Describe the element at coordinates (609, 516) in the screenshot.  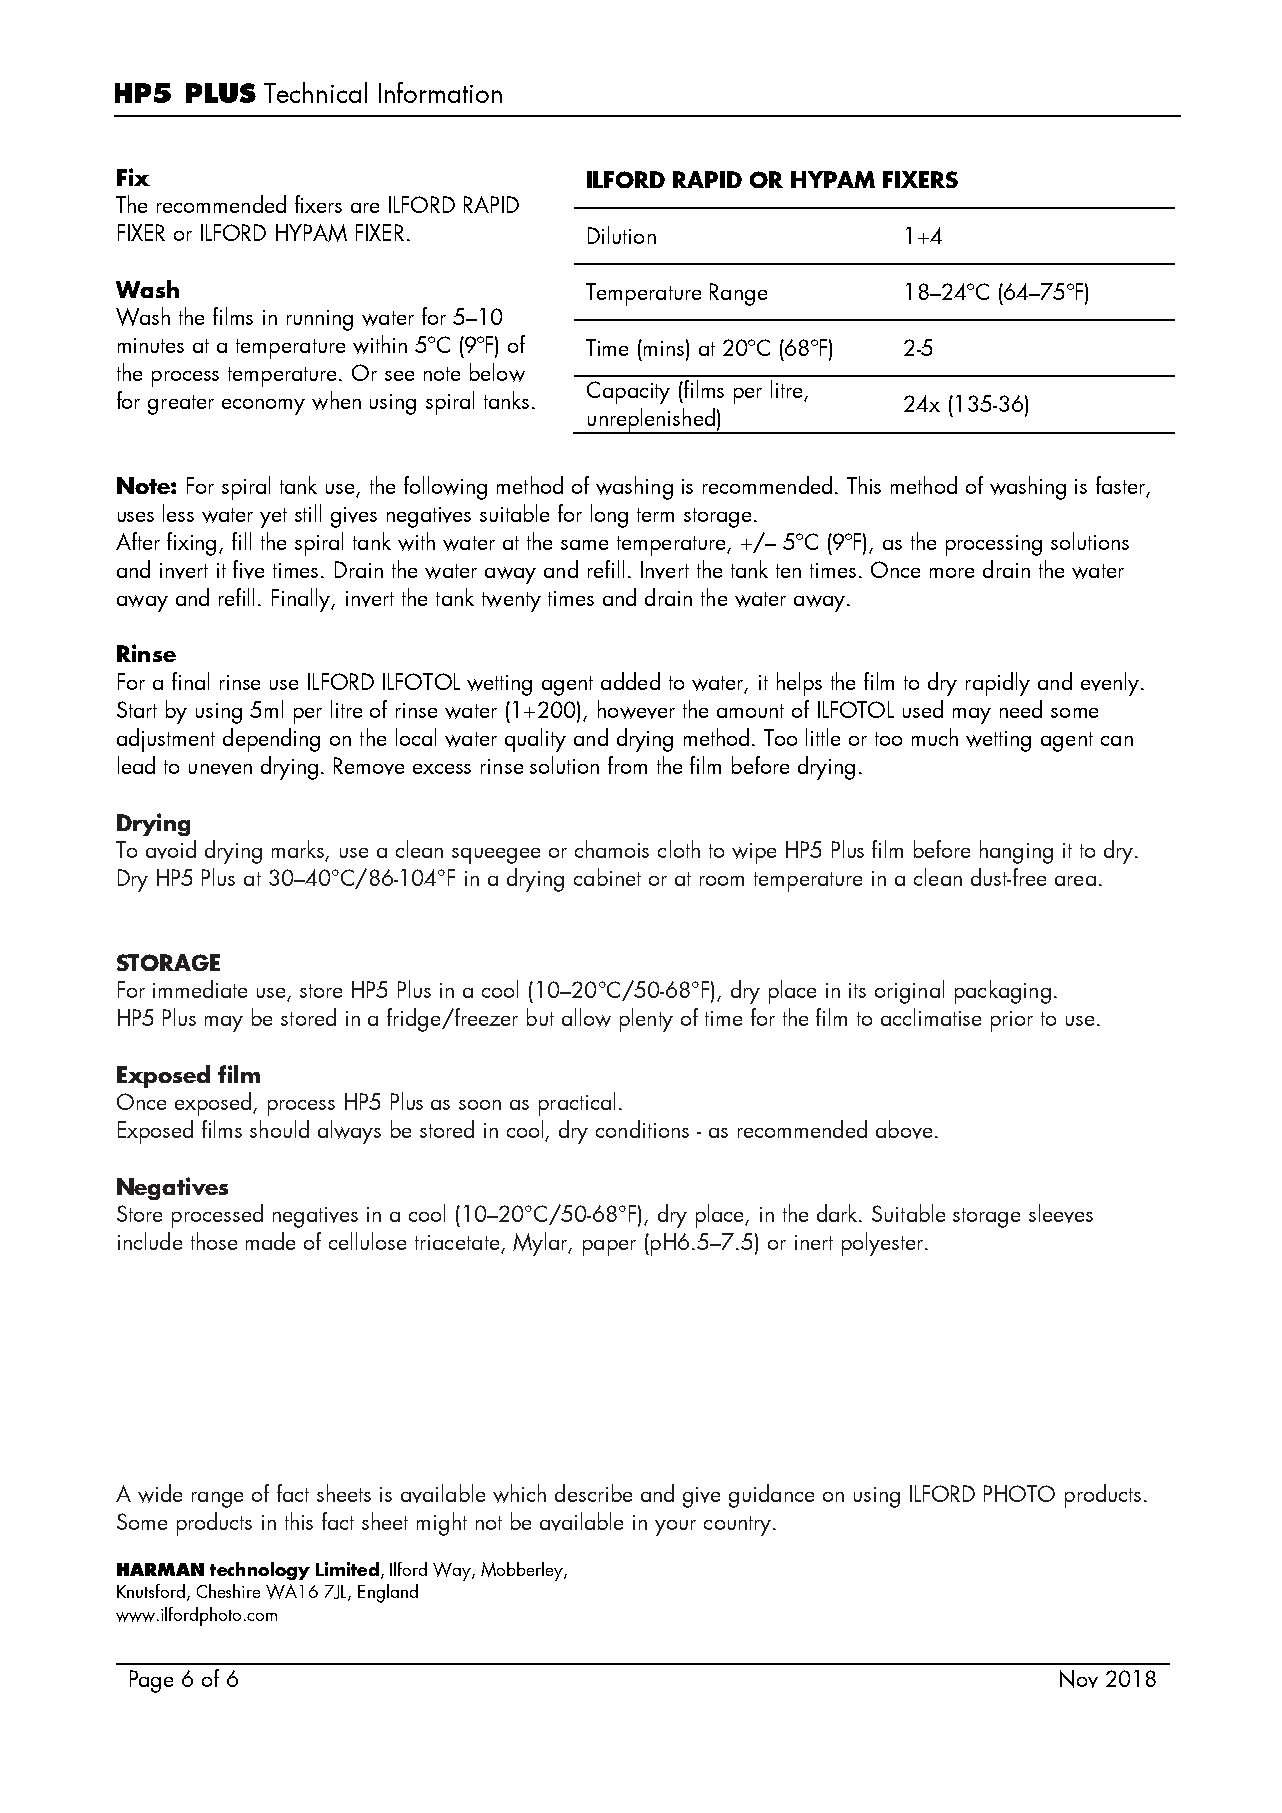
I see `long` at that location.
